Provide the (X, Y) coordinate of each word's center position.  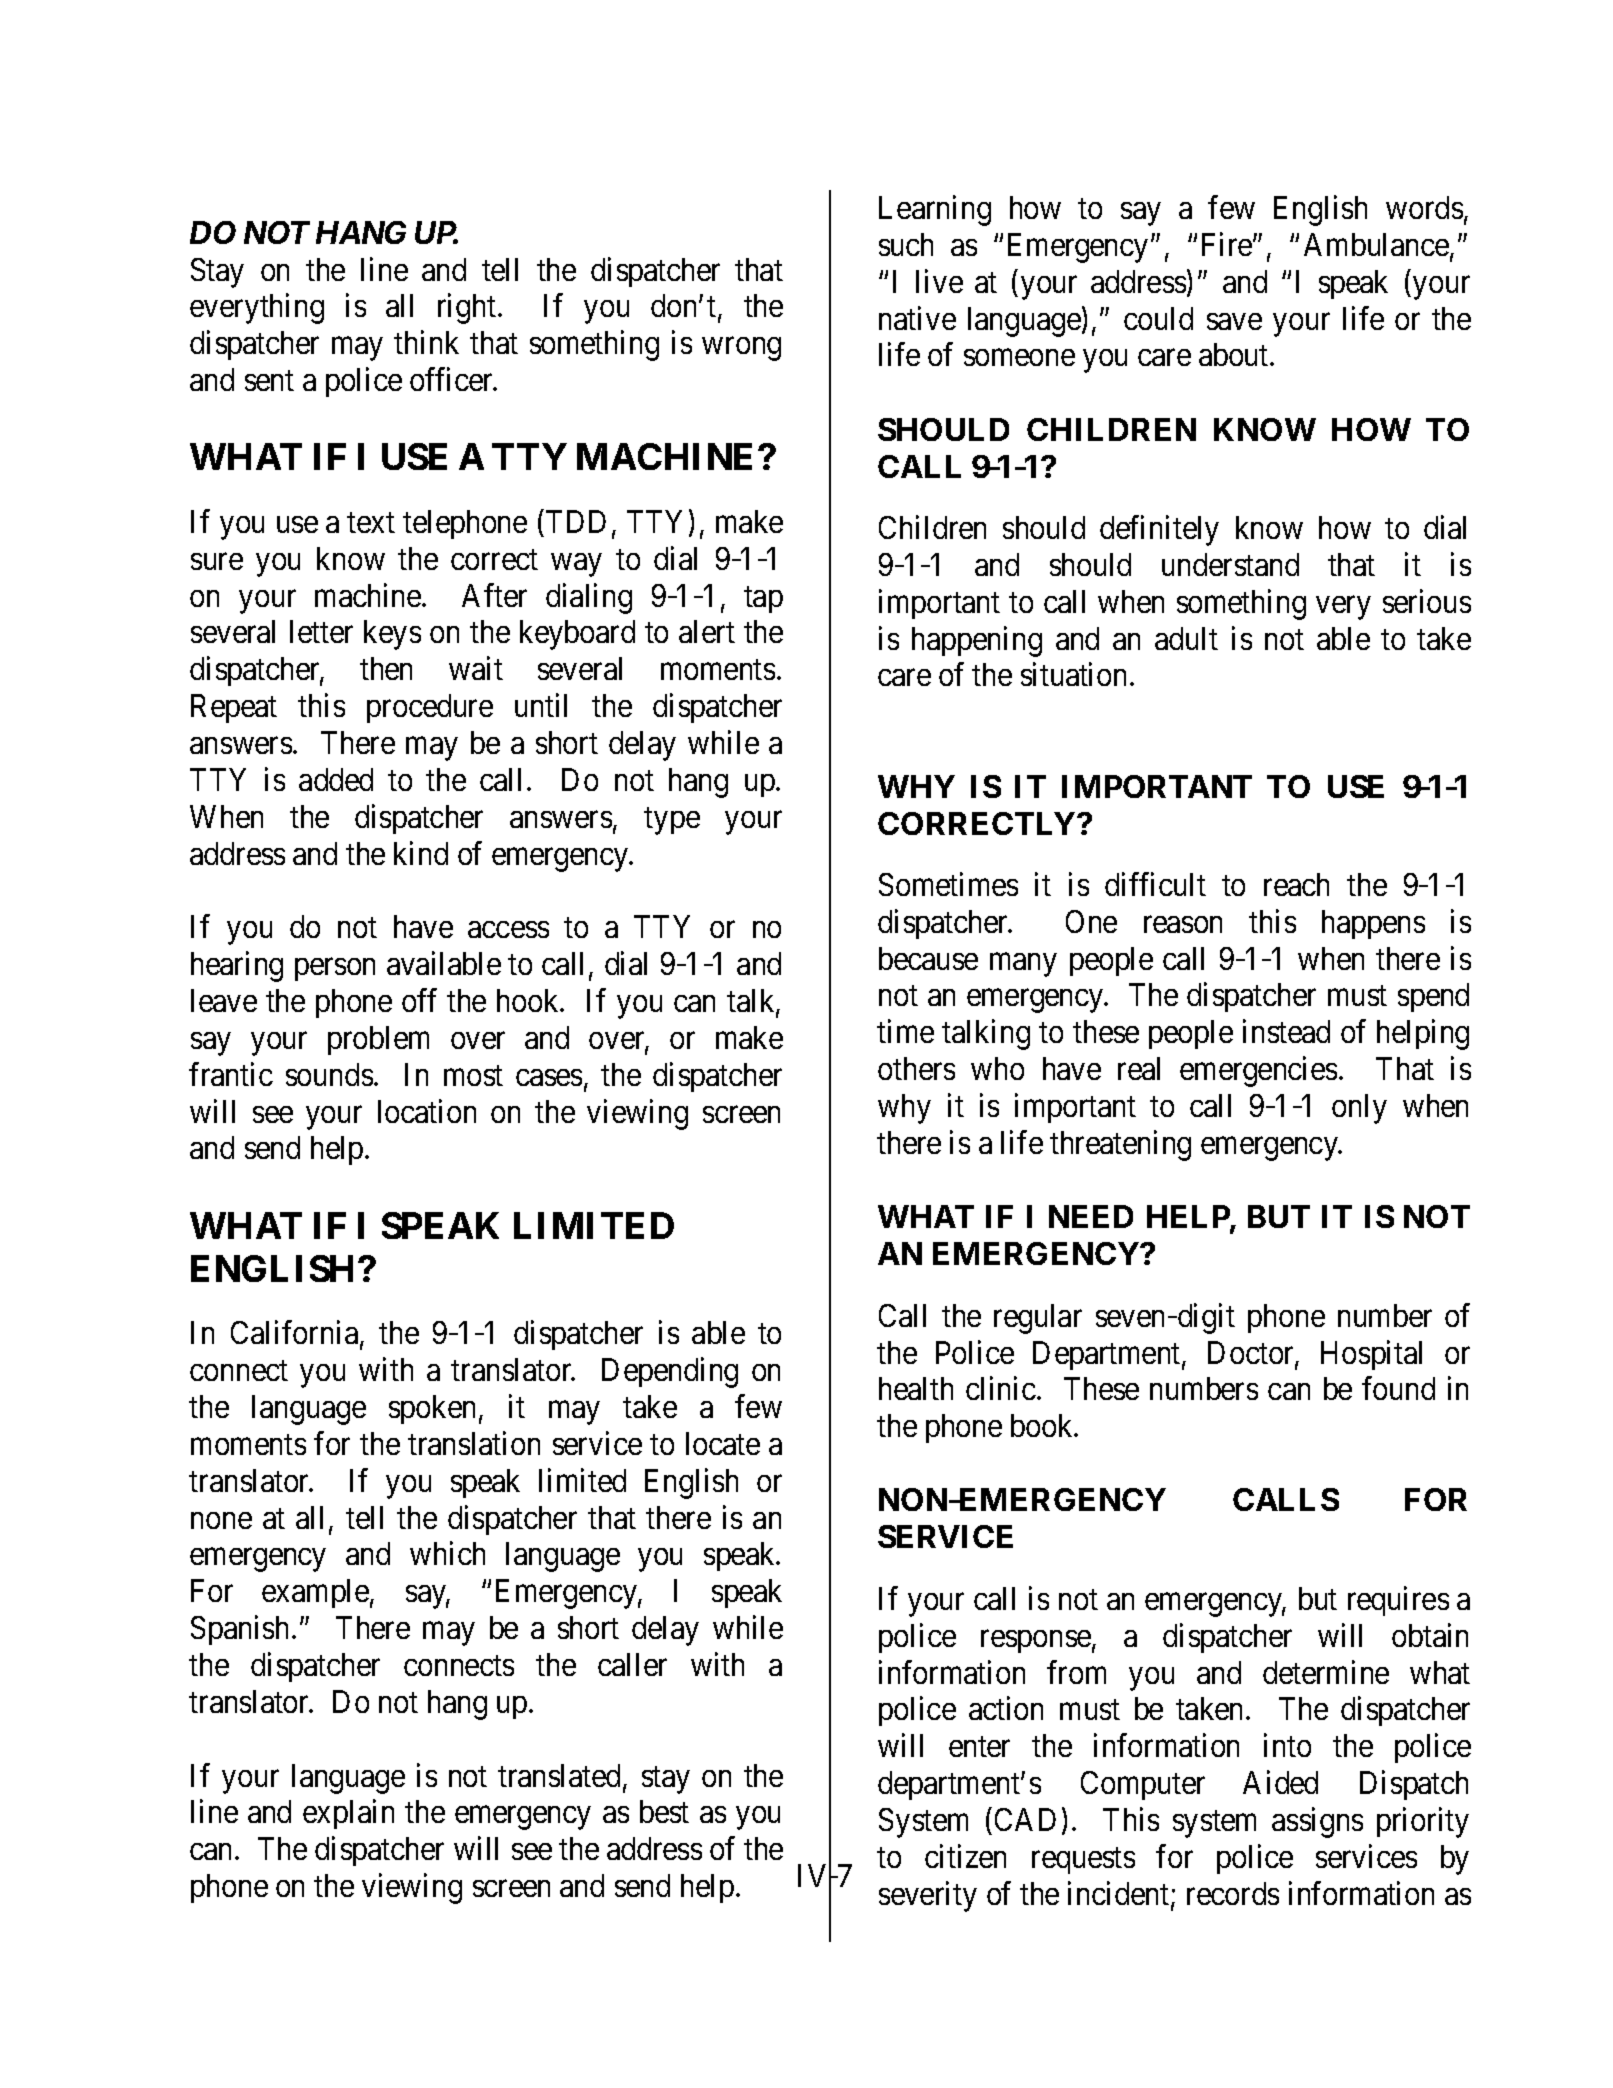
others (916, 1068)
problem (378, 1040)
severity (928, 1896)
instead (1286, 1031)
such (906, 244)
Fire (1228, 244)
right (468, 309)
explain (348, 1814)
